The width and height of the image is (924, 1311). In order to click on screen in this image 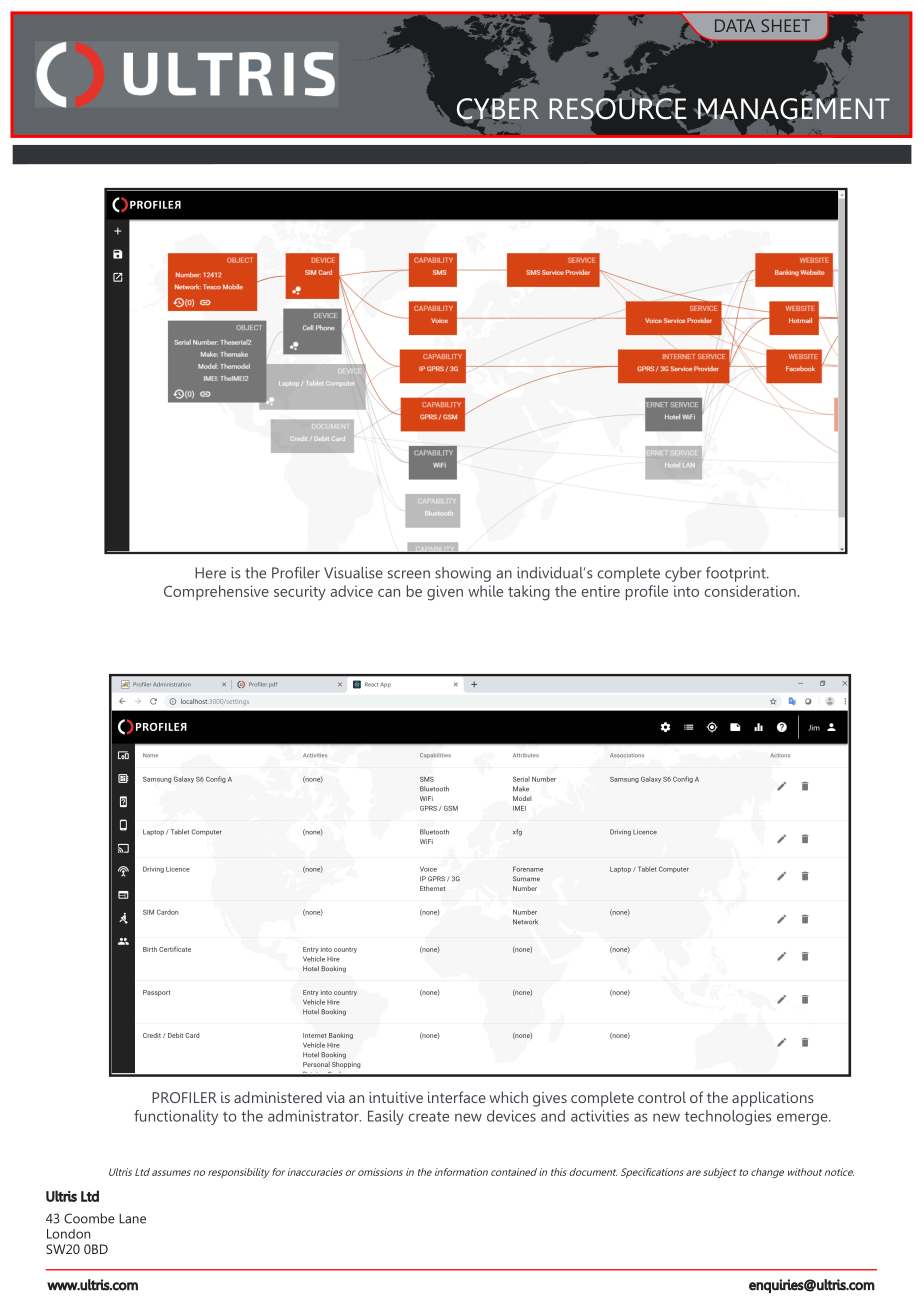, I will do `click(409, 574)`.
